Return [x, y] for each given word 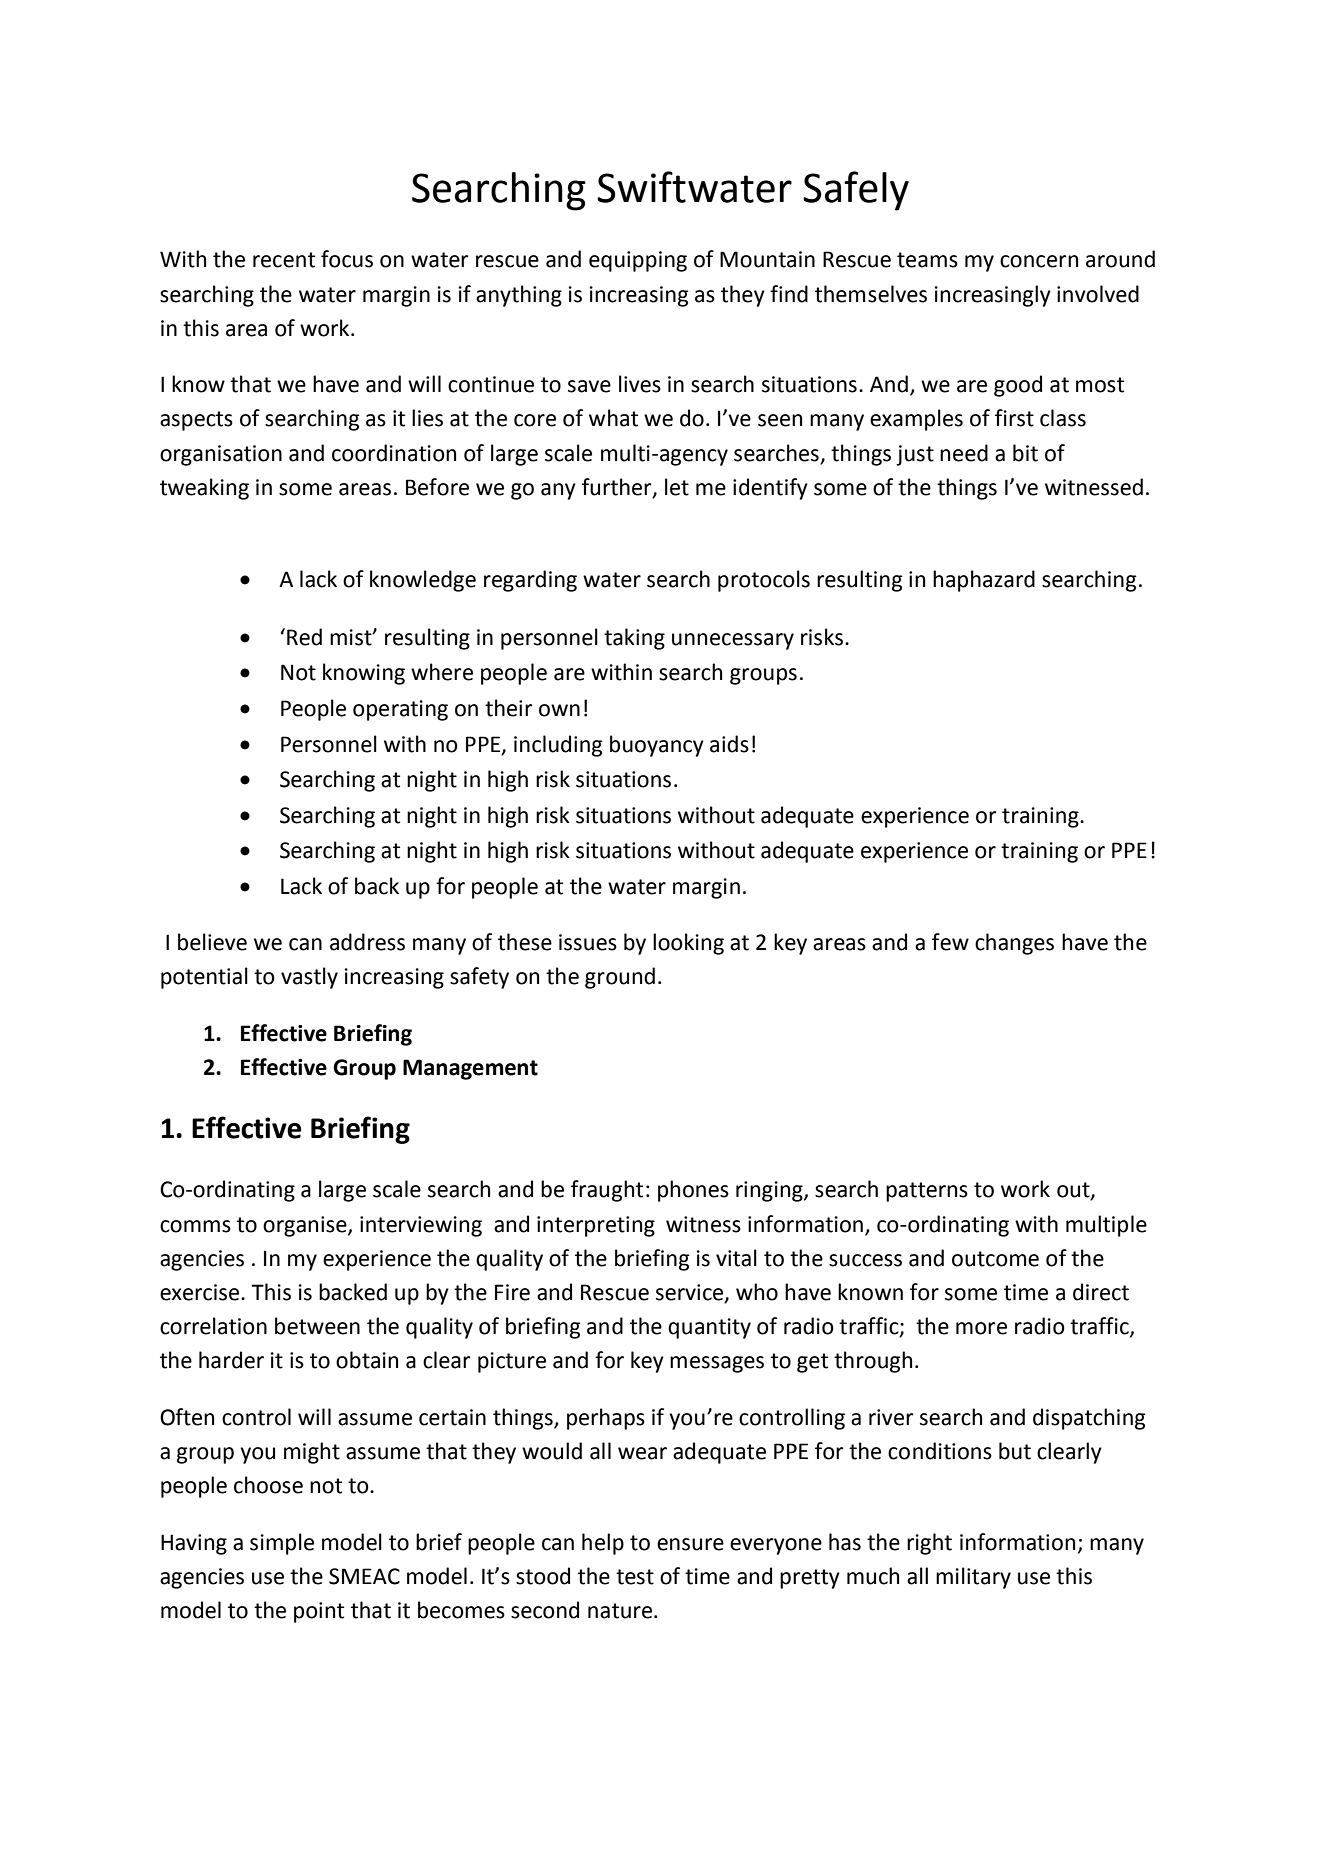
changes [1014, 944]
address [367, 942]
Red [304, 637]
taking [634, 639]
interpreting [596, 1226]
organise [306, 1226]
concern [1039, 261]
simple [282, 1544]
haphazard [984, 581]
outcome [995, 1259]
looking [688, 944]
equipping [638, 261]
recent [284, 260]
